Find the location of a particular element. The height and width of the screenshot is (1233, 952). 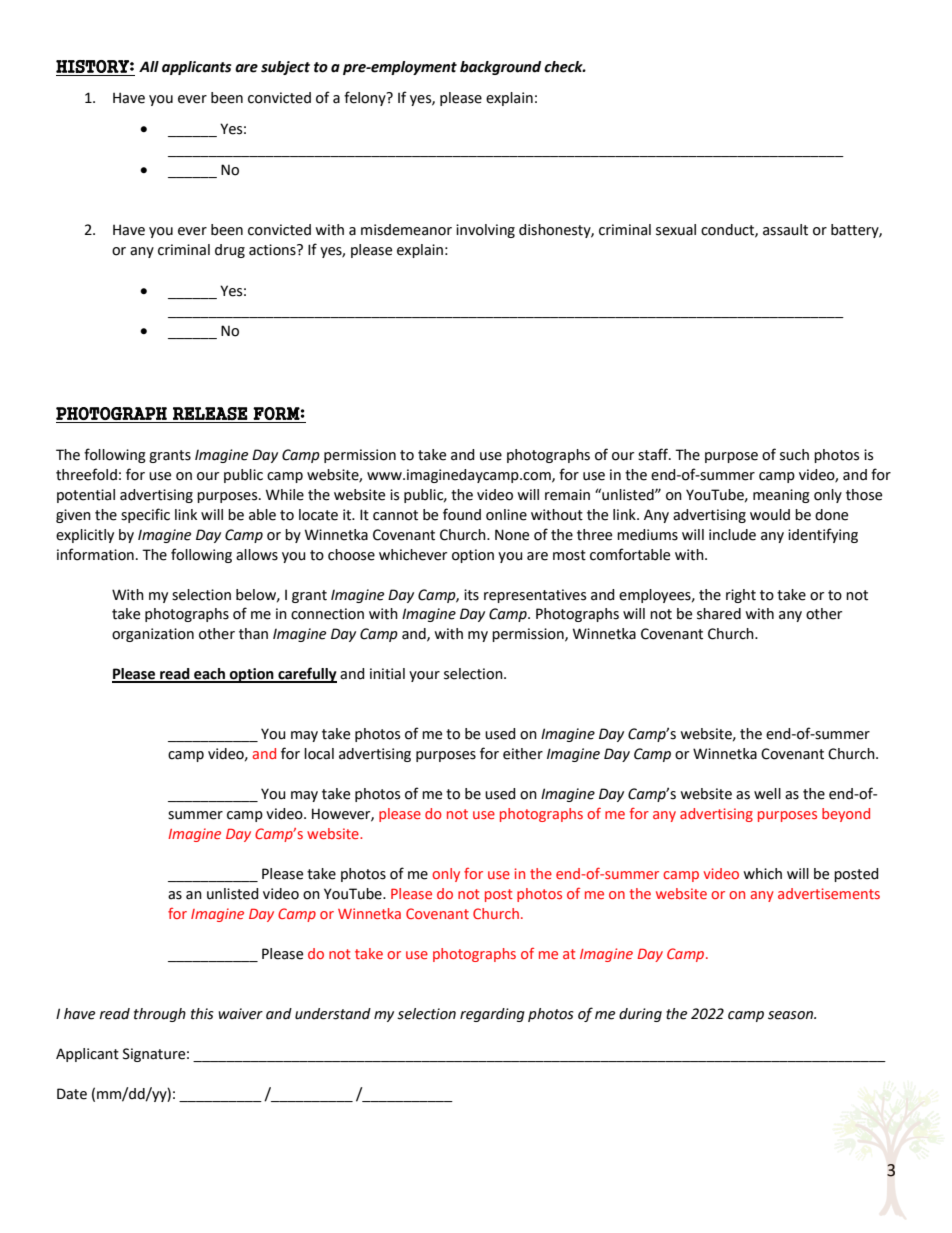

either is located at coordinates (523, 754).
